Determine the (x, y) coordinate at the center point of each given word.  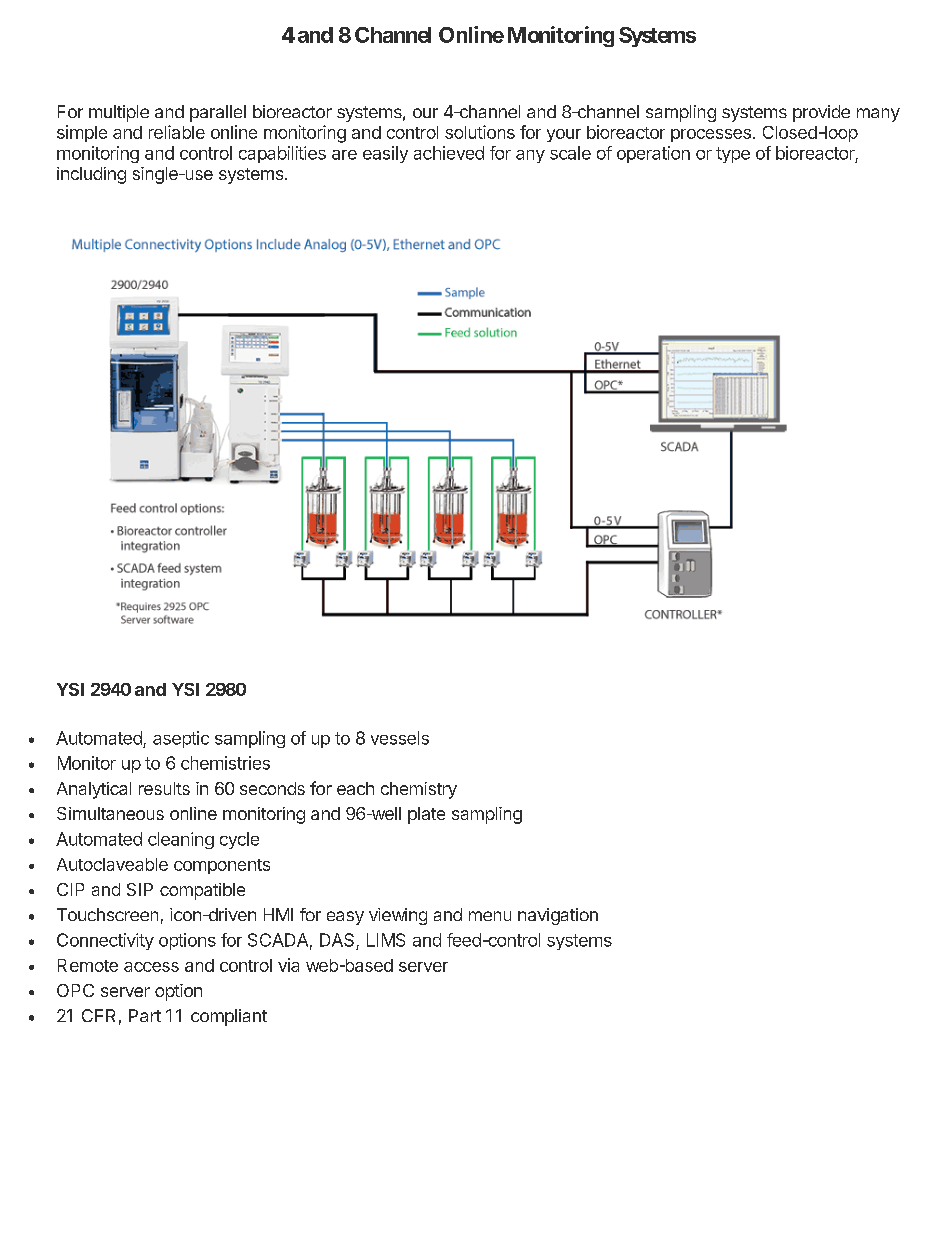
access (151, 967)
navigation (558, 916)
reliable (177, 132)
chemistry (419, 790)
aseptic (181, 739)
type (733, 155)
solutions (480, 132)
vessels (400, 738)
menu (490, 916)
